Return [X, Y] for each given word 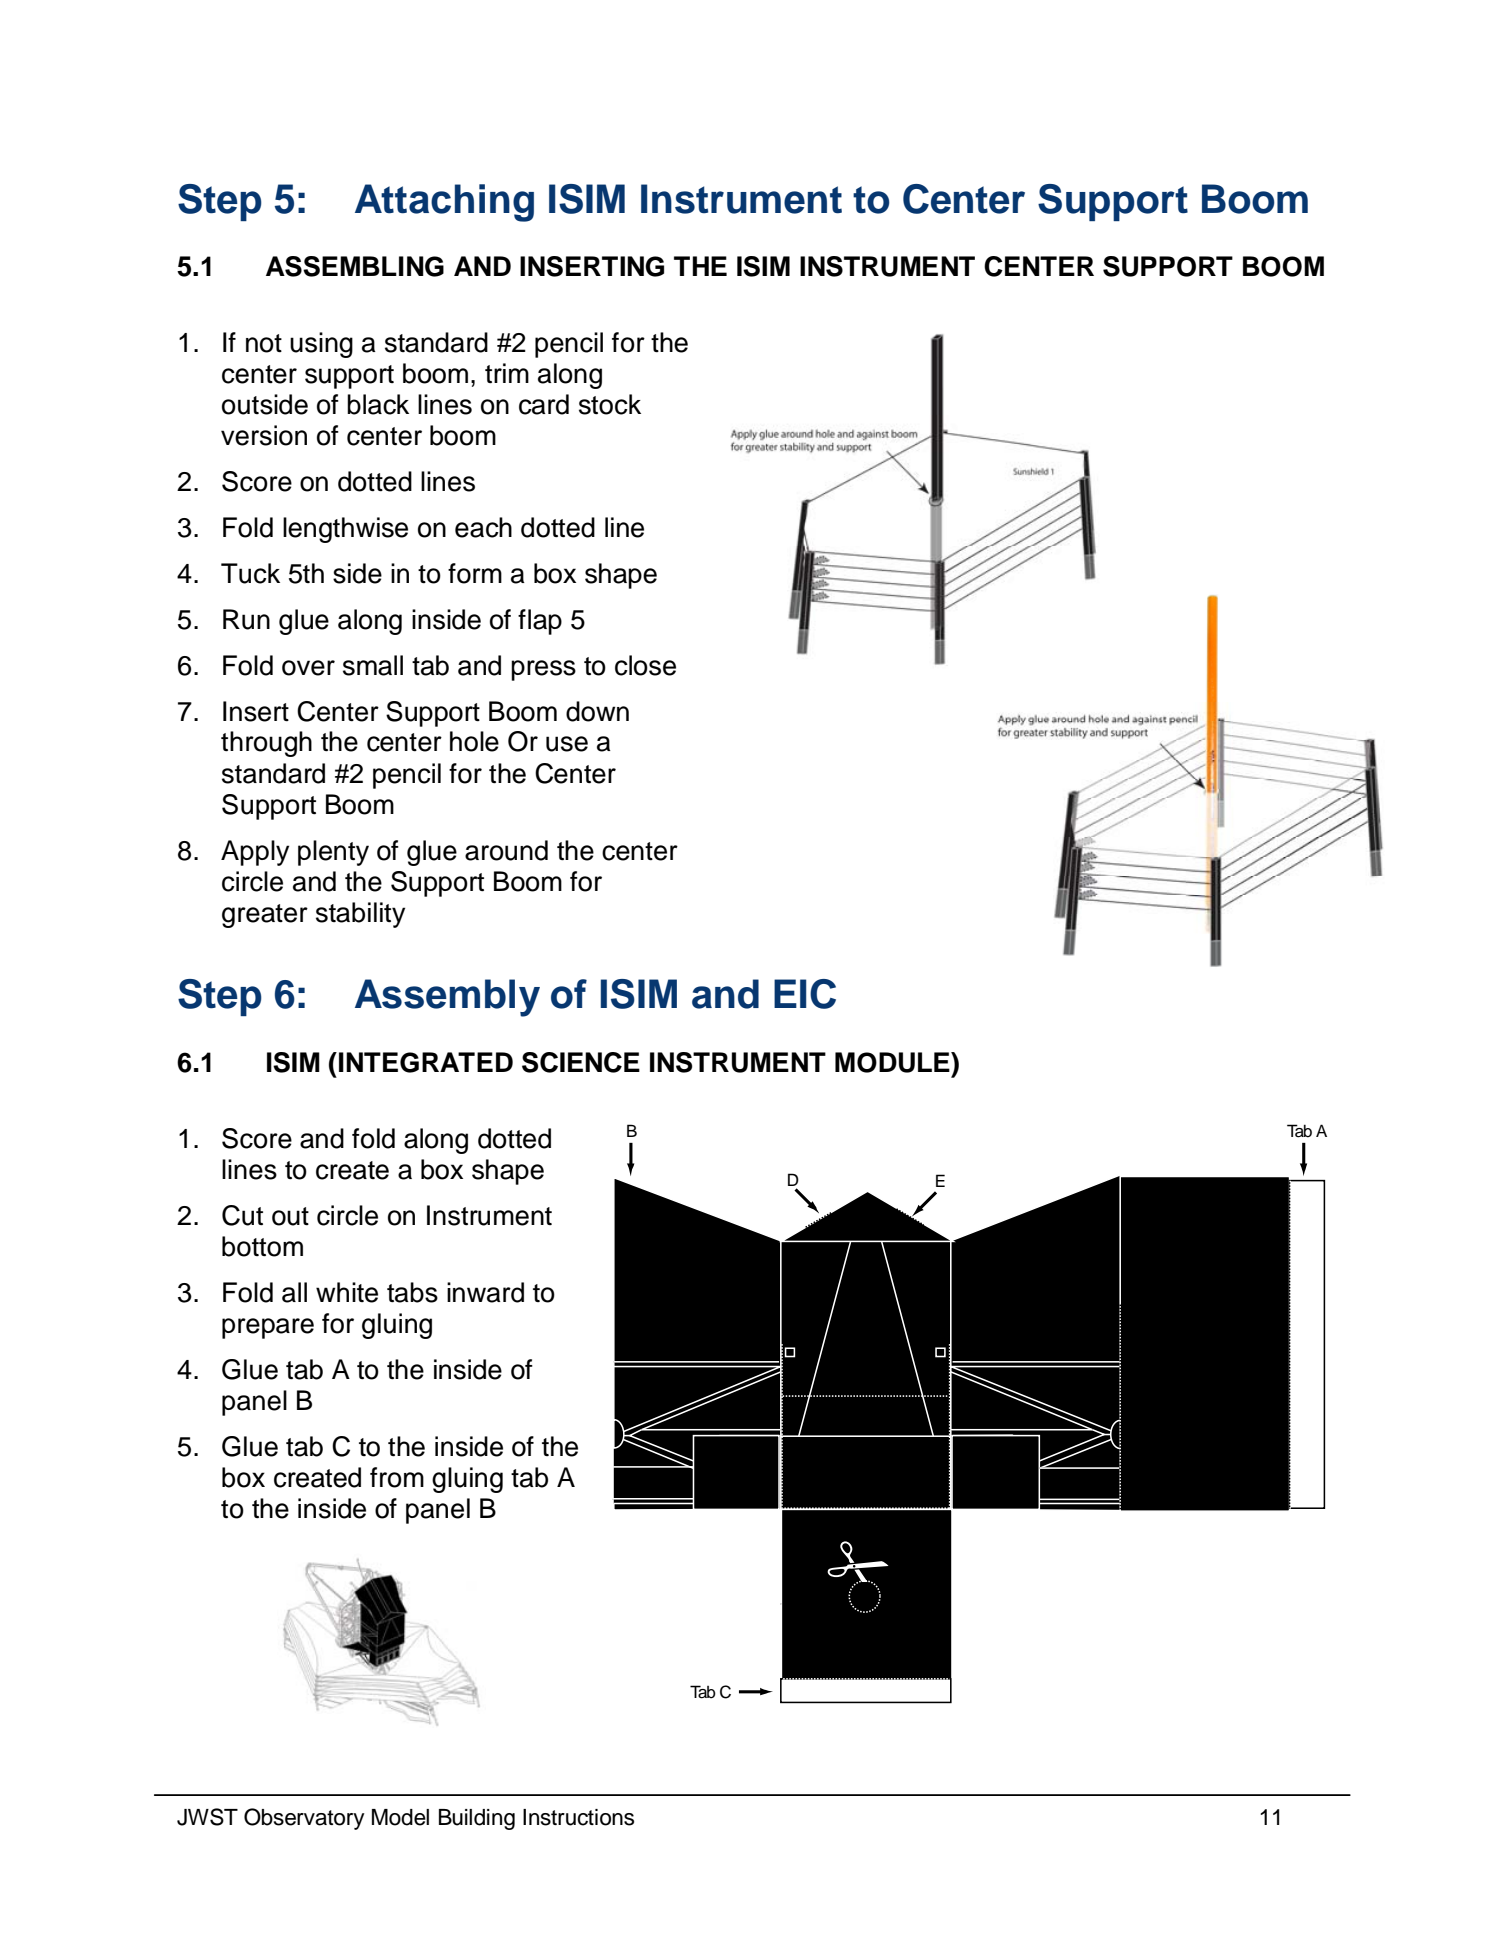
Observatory [304, 1819]
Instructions [578, 1817]
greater [265, 916]
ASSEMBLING [355, 266]
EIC [805, 994]
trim [507, 373]
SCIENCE [581, 1062]
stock [610, 404]
